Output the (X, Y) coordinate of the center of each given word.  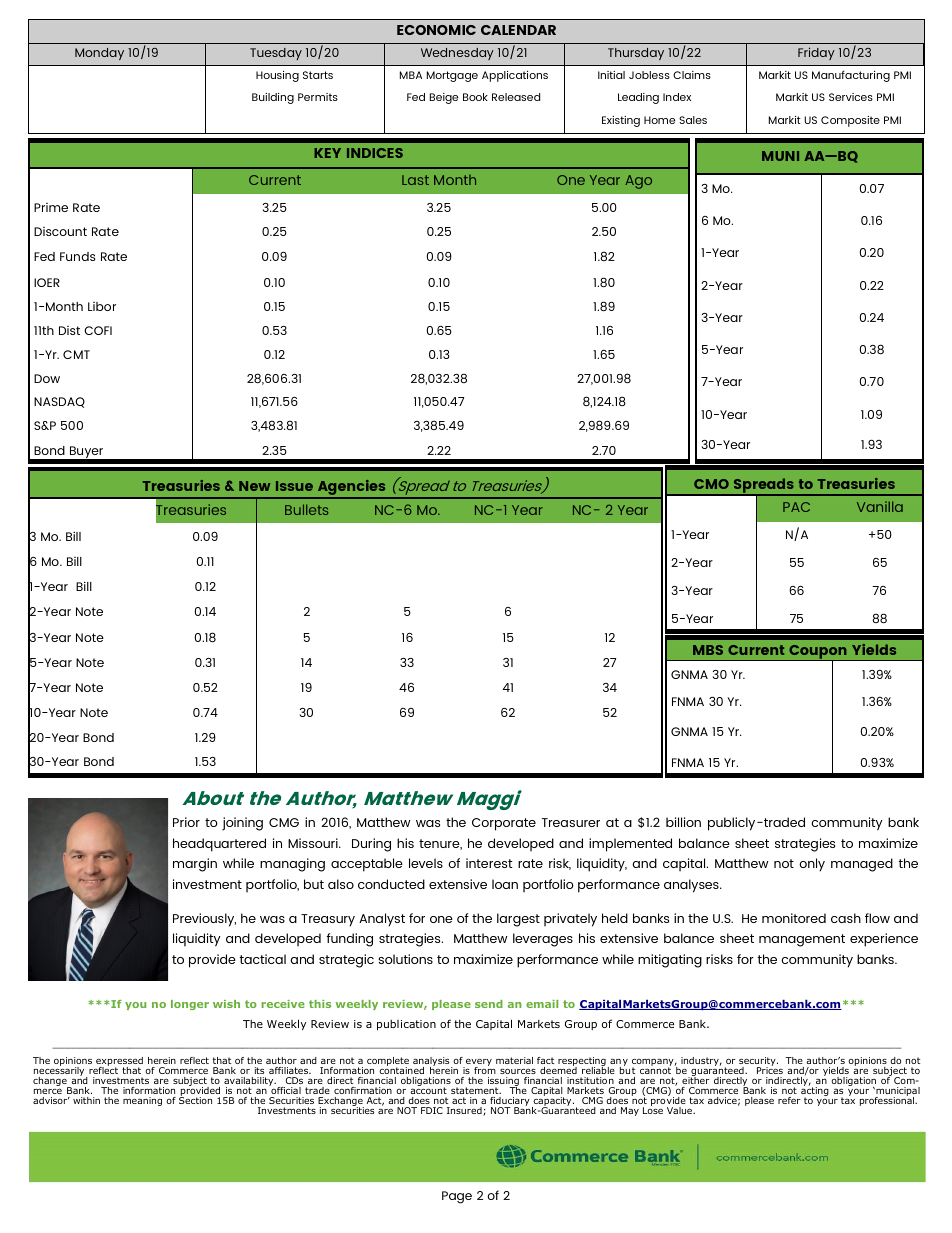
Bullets (306, 509)
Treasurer (571, 822)
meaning (142, 1101)
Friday (816, 53)
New (254, 486)
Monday (99, 54)
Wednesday (457, 54)
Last (415, 180)
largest (518, 920)
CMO (711, 484)
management (802, 940)
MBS (708, 650)
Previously (204, 920)
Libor (102, 306)
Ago (638, 182)
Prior (186, 822)
